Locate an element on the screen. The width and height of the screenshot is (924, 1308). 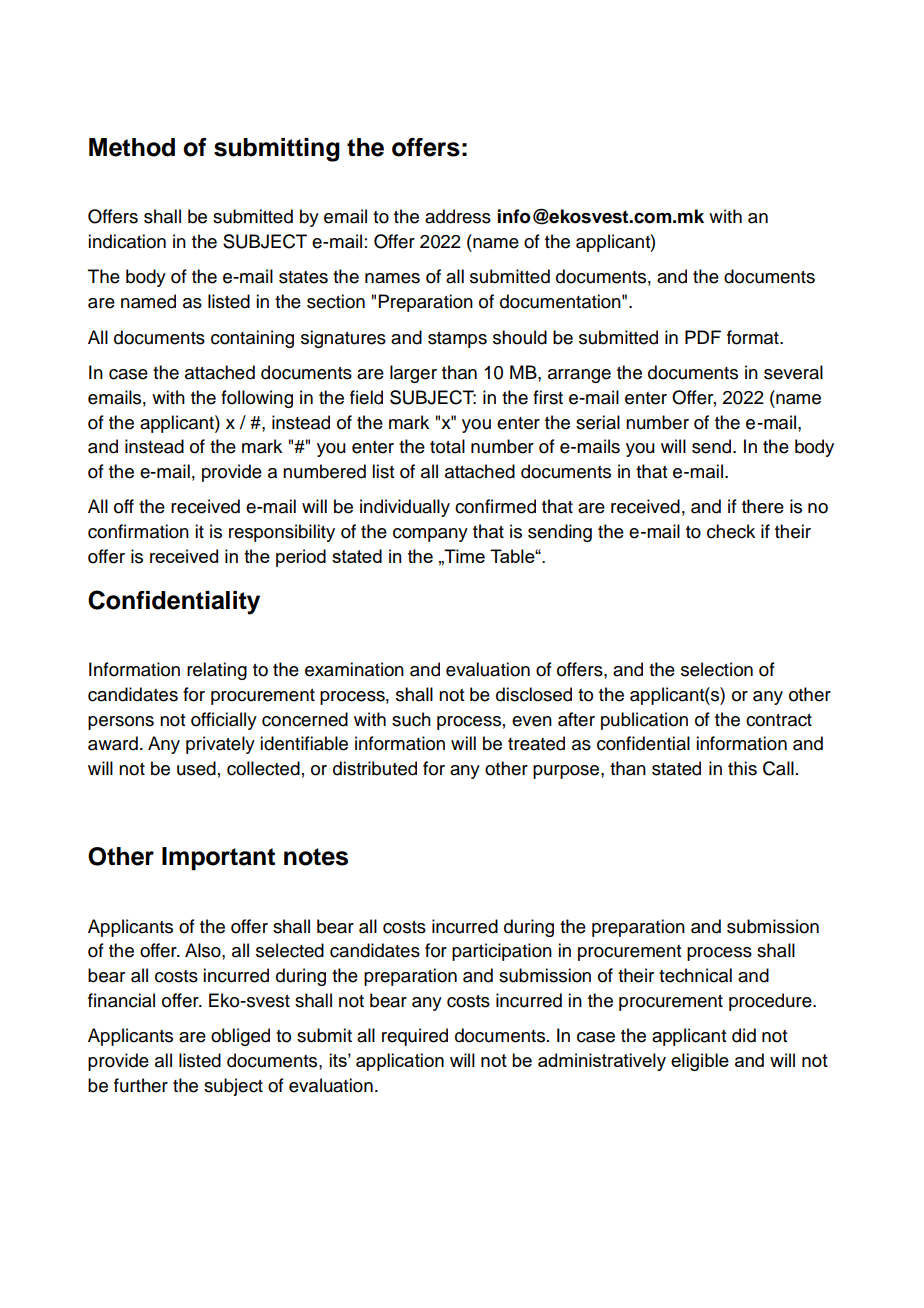
address is located at coordinates (458, 216).
